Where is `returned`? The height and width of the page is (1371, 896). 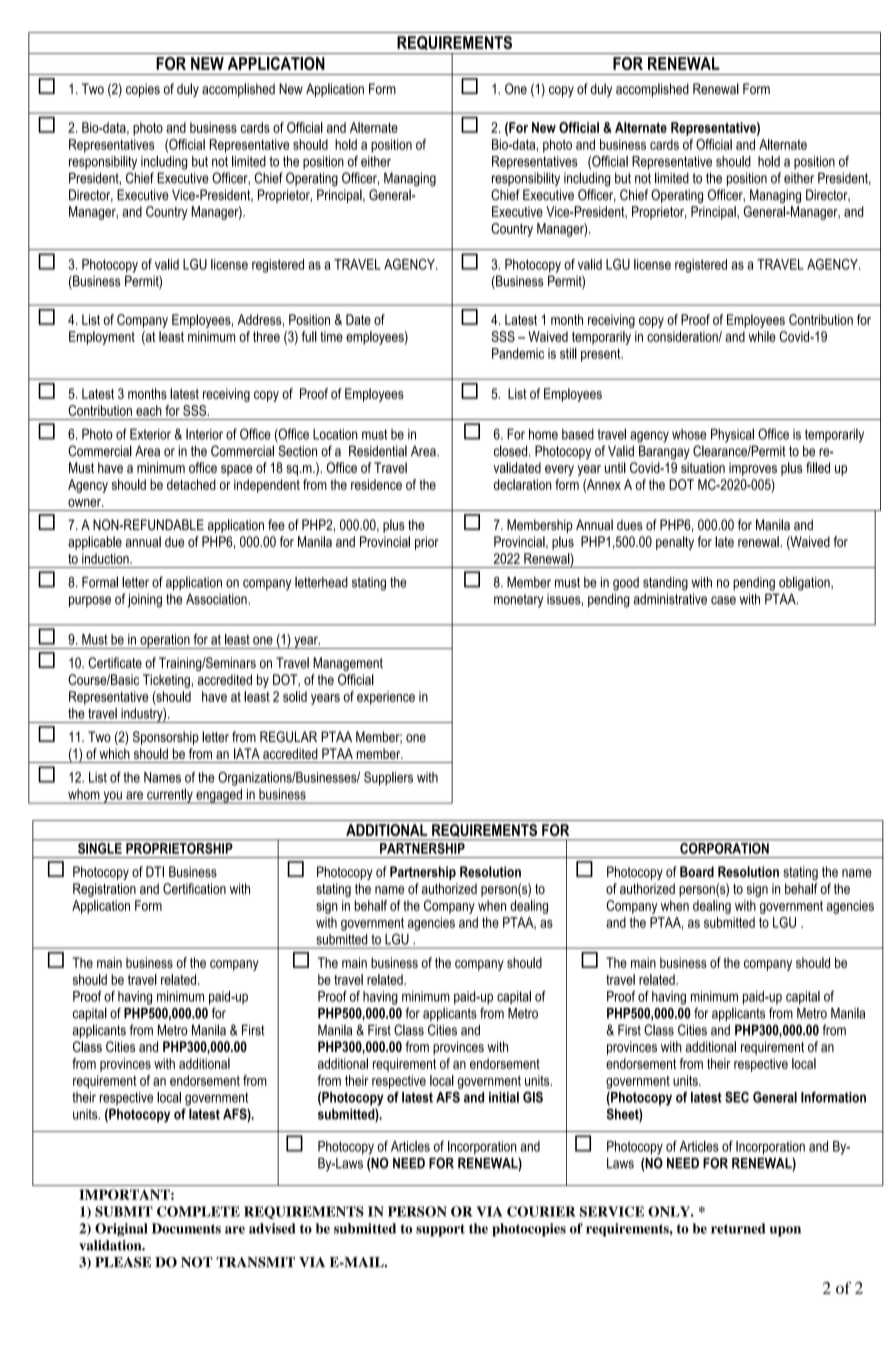
returned is located at coordinates (738, 1228).
